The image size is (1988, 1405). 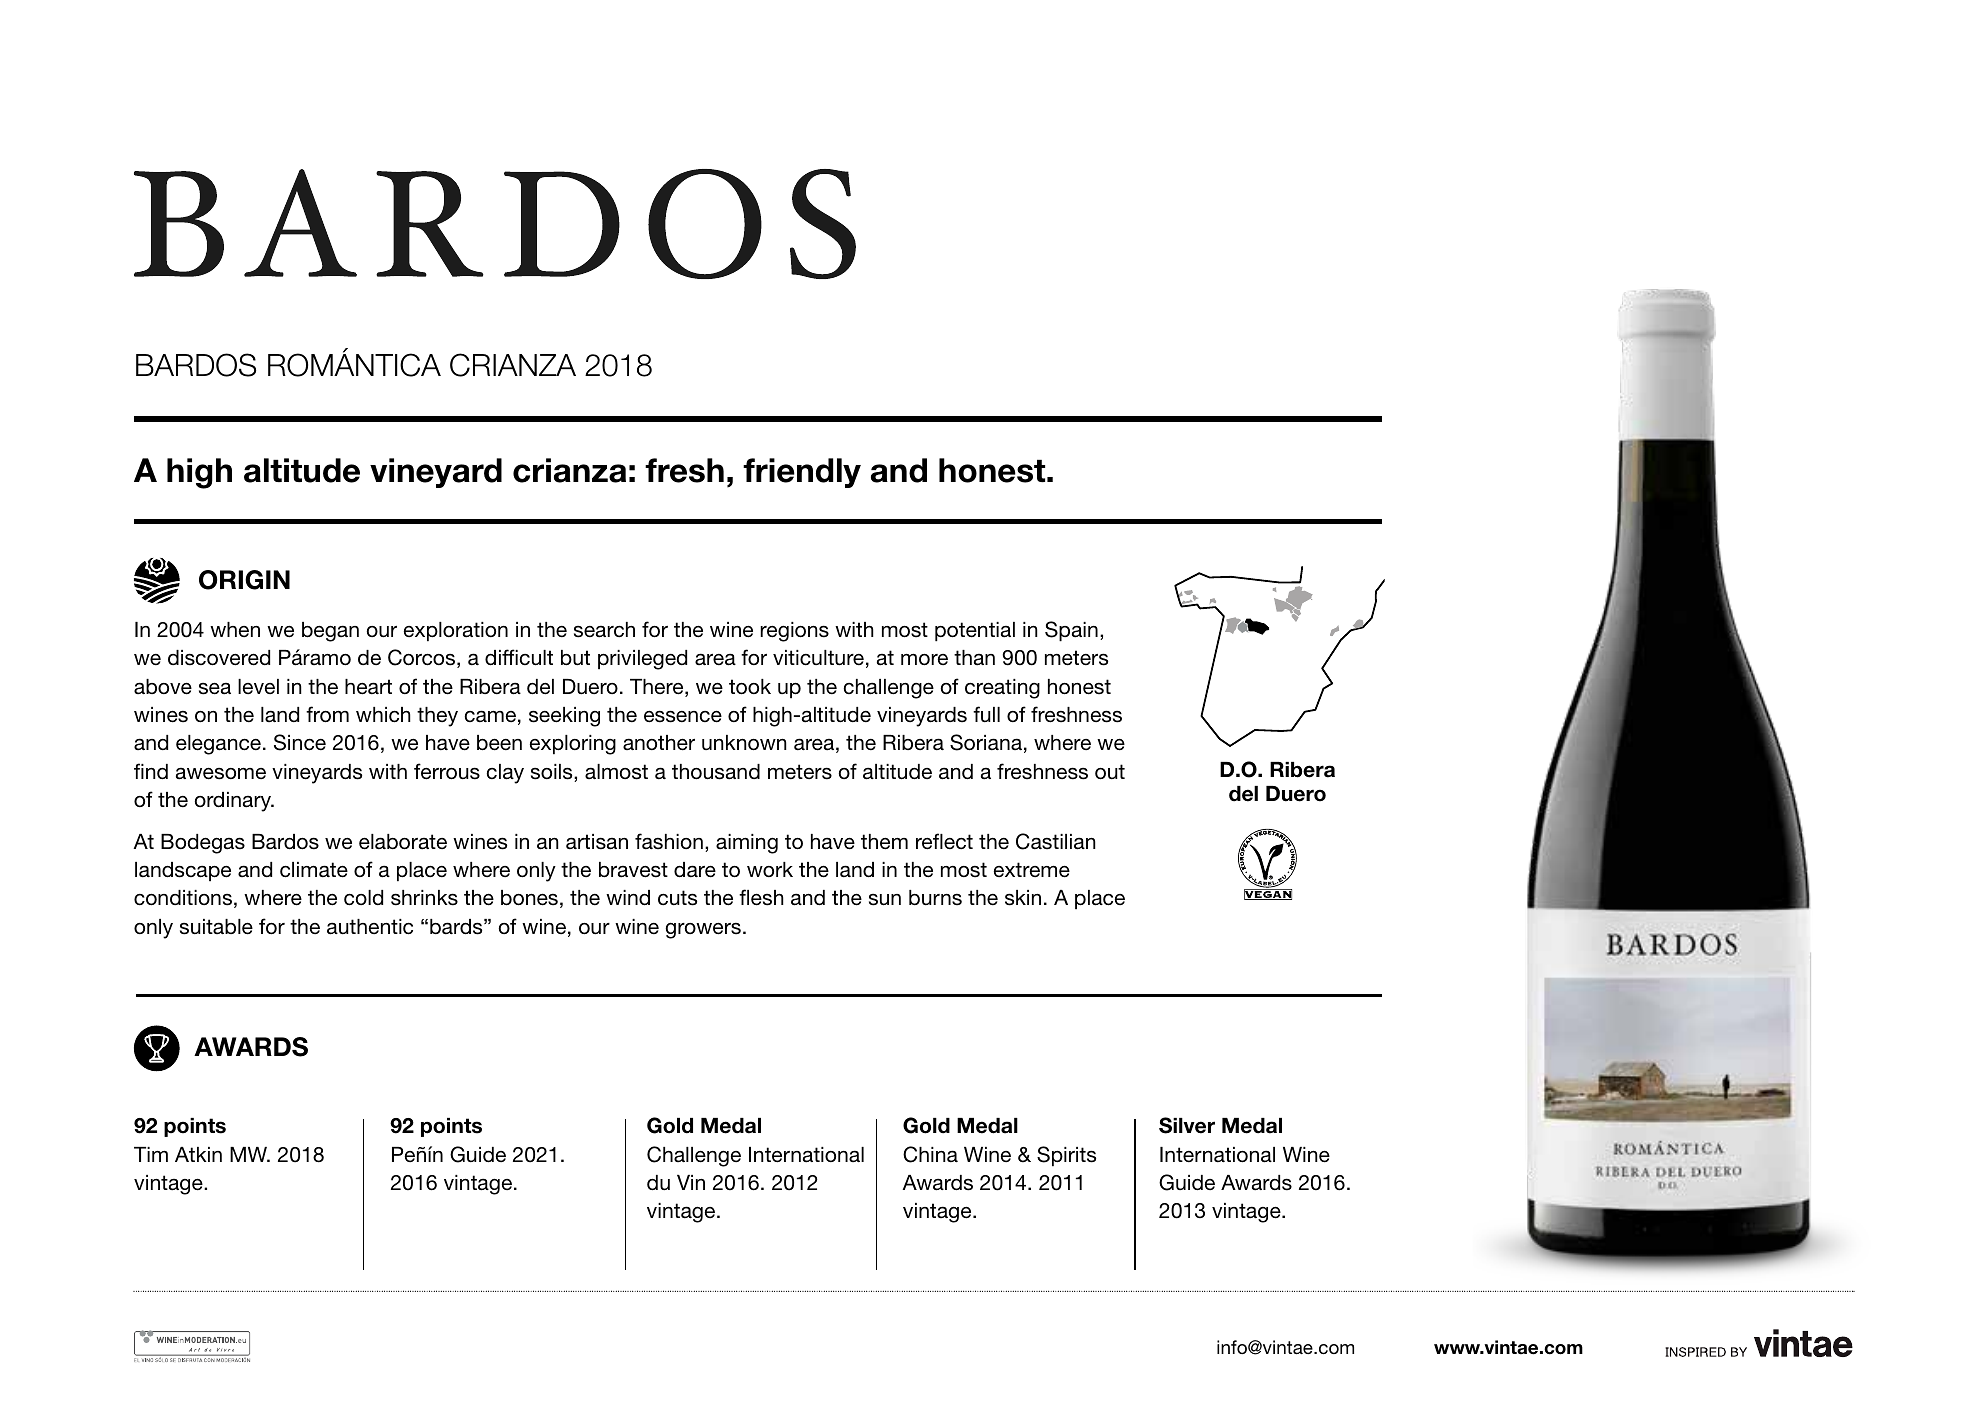 I want to click on another, so click(x=659, y=743).
